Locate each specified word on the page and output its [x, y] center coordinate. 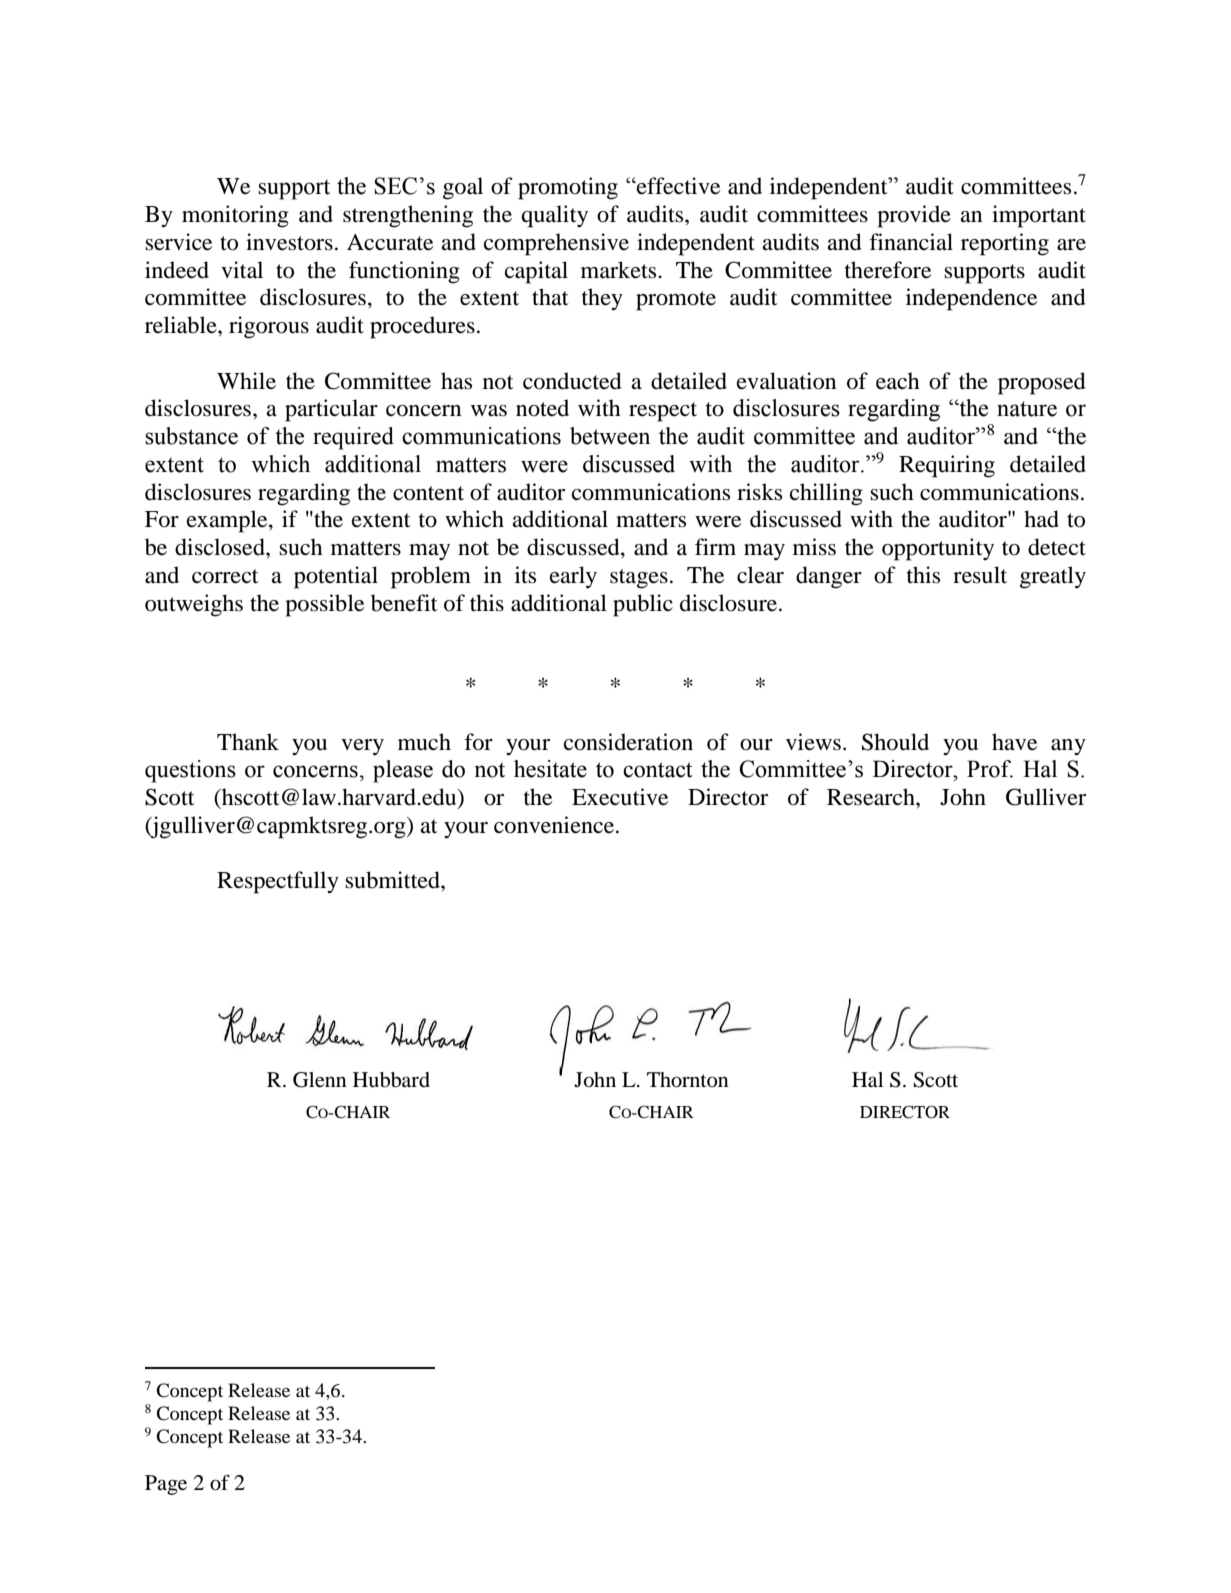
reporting [1005, 244]
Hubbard [391, 1080]
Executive [620, 797]
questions [190, 771]
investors [289, 242]
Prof [990, 769]
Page [166, 1485]
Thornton [688, 1080]
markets [620, 270]
